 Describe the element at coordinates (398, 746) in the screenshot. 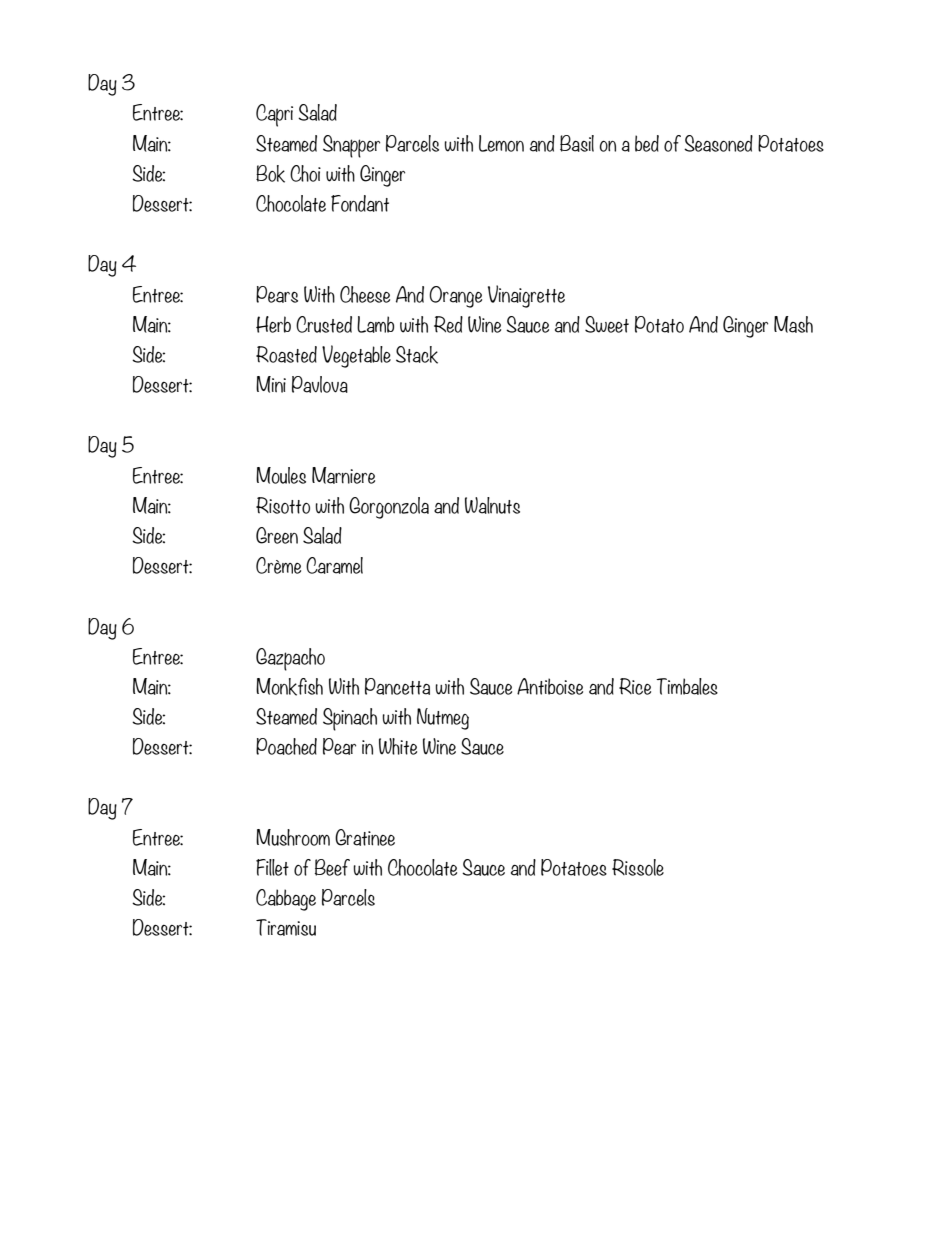

I see `White` at that location.
